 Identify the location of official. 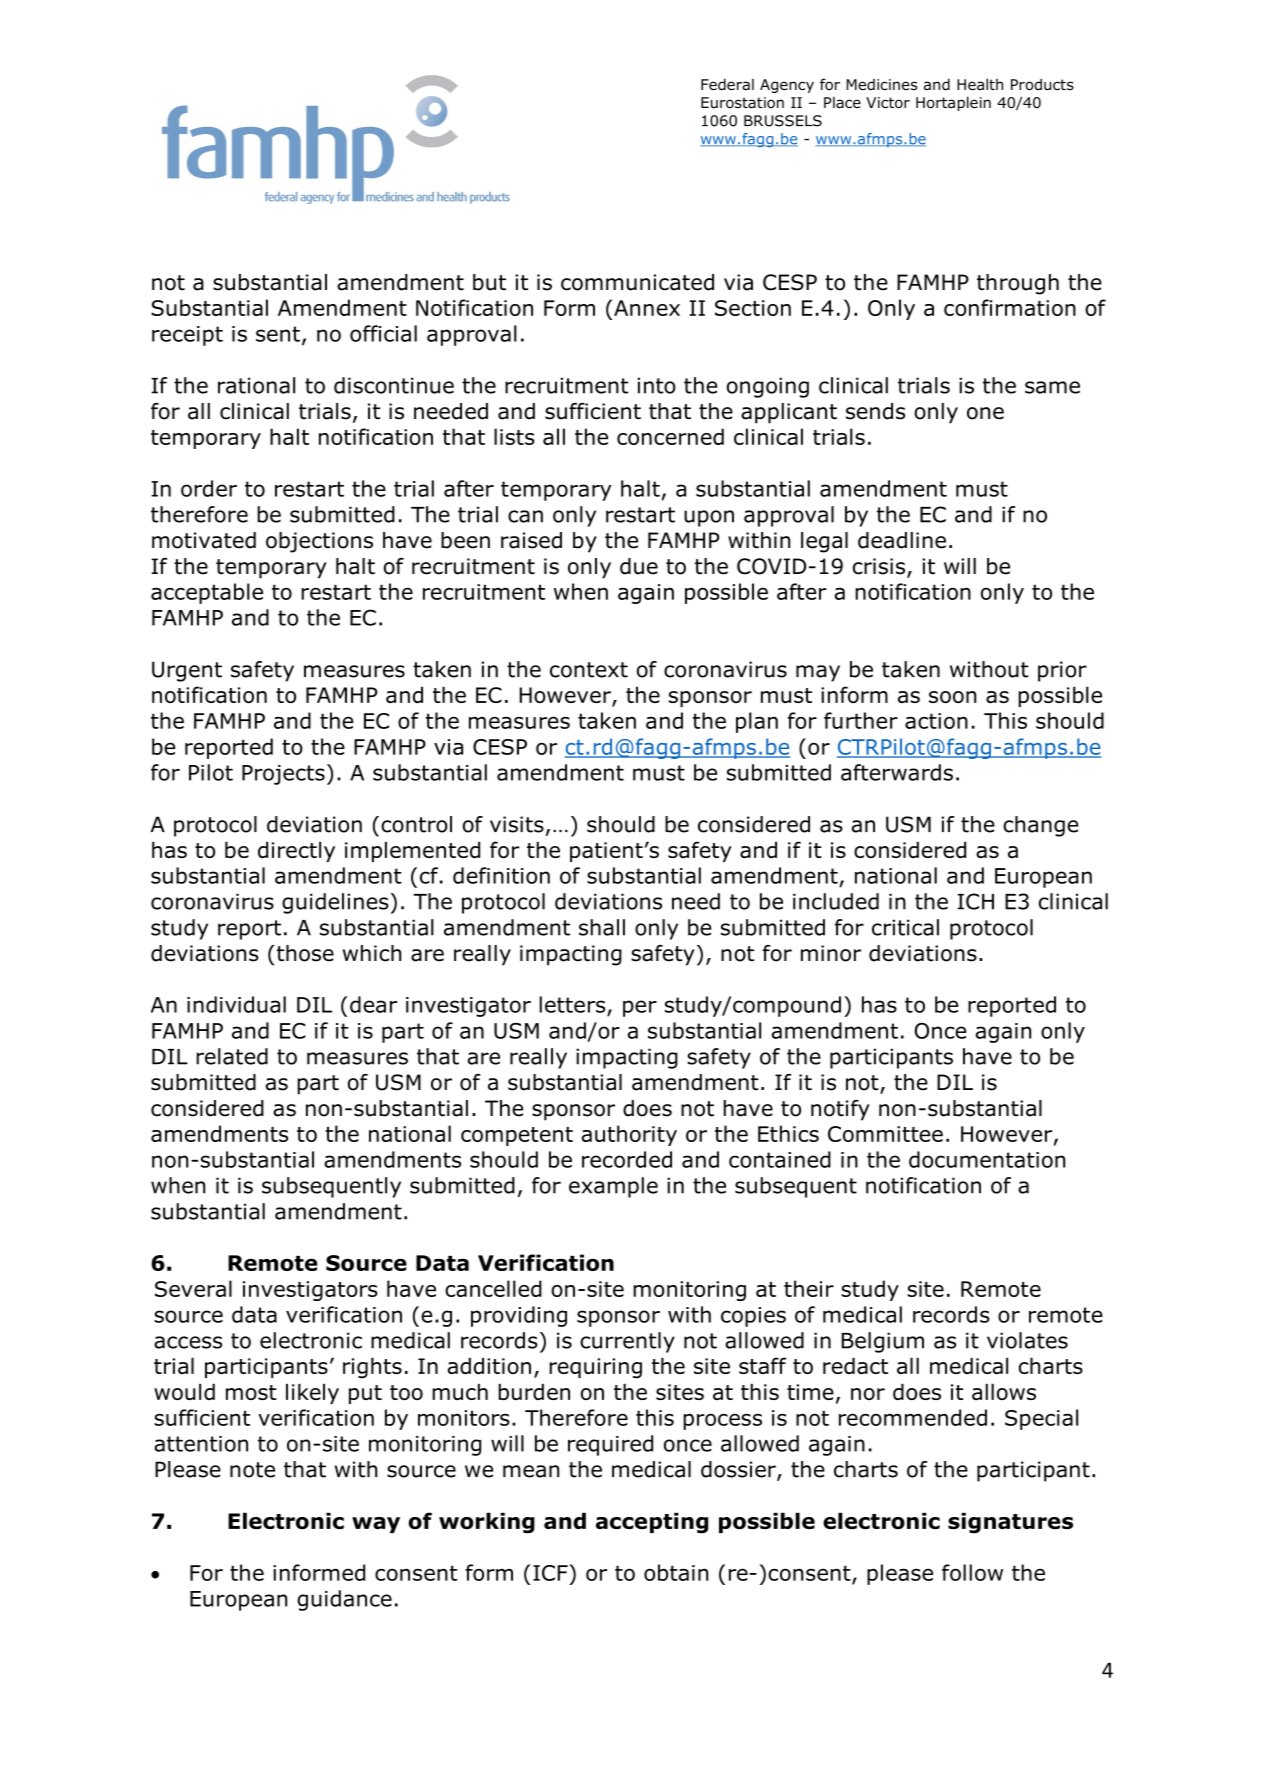
(383, 333).
